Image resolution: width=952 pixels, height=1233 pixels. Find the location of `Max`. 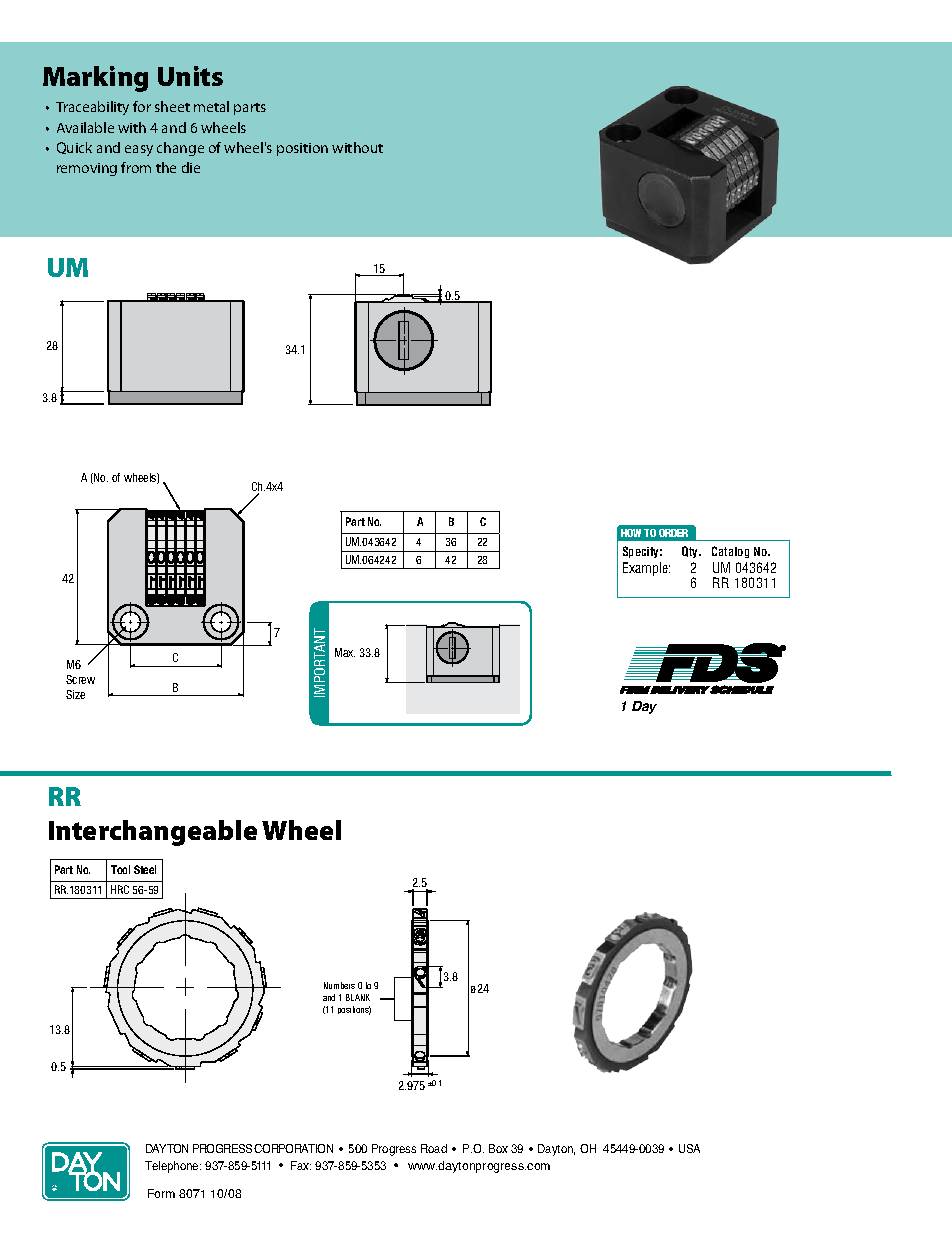

Max is located at coordinates (345, 652).
